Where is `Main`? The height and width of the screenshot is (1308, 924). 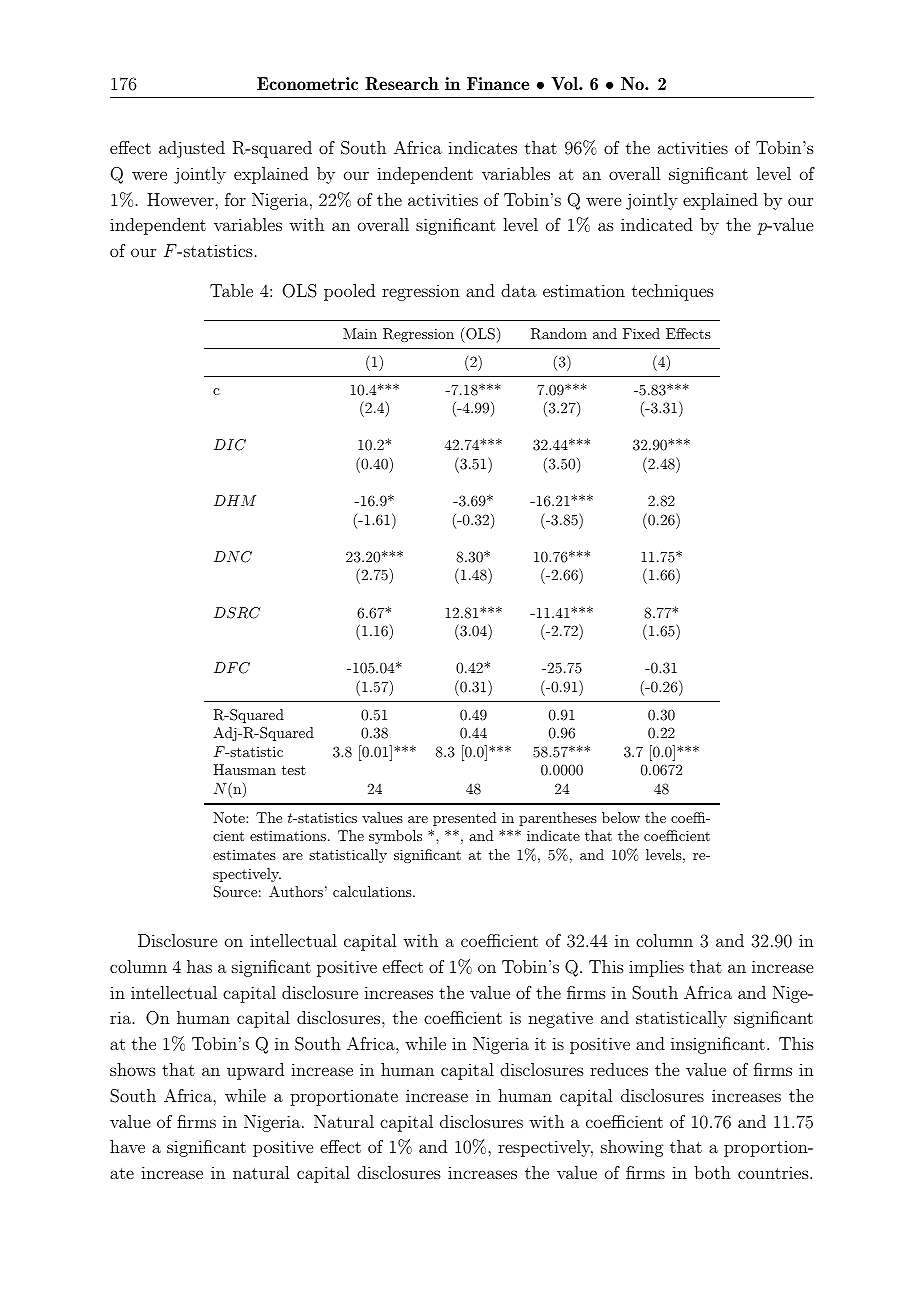
Main is located at coordinates (360, 333).
